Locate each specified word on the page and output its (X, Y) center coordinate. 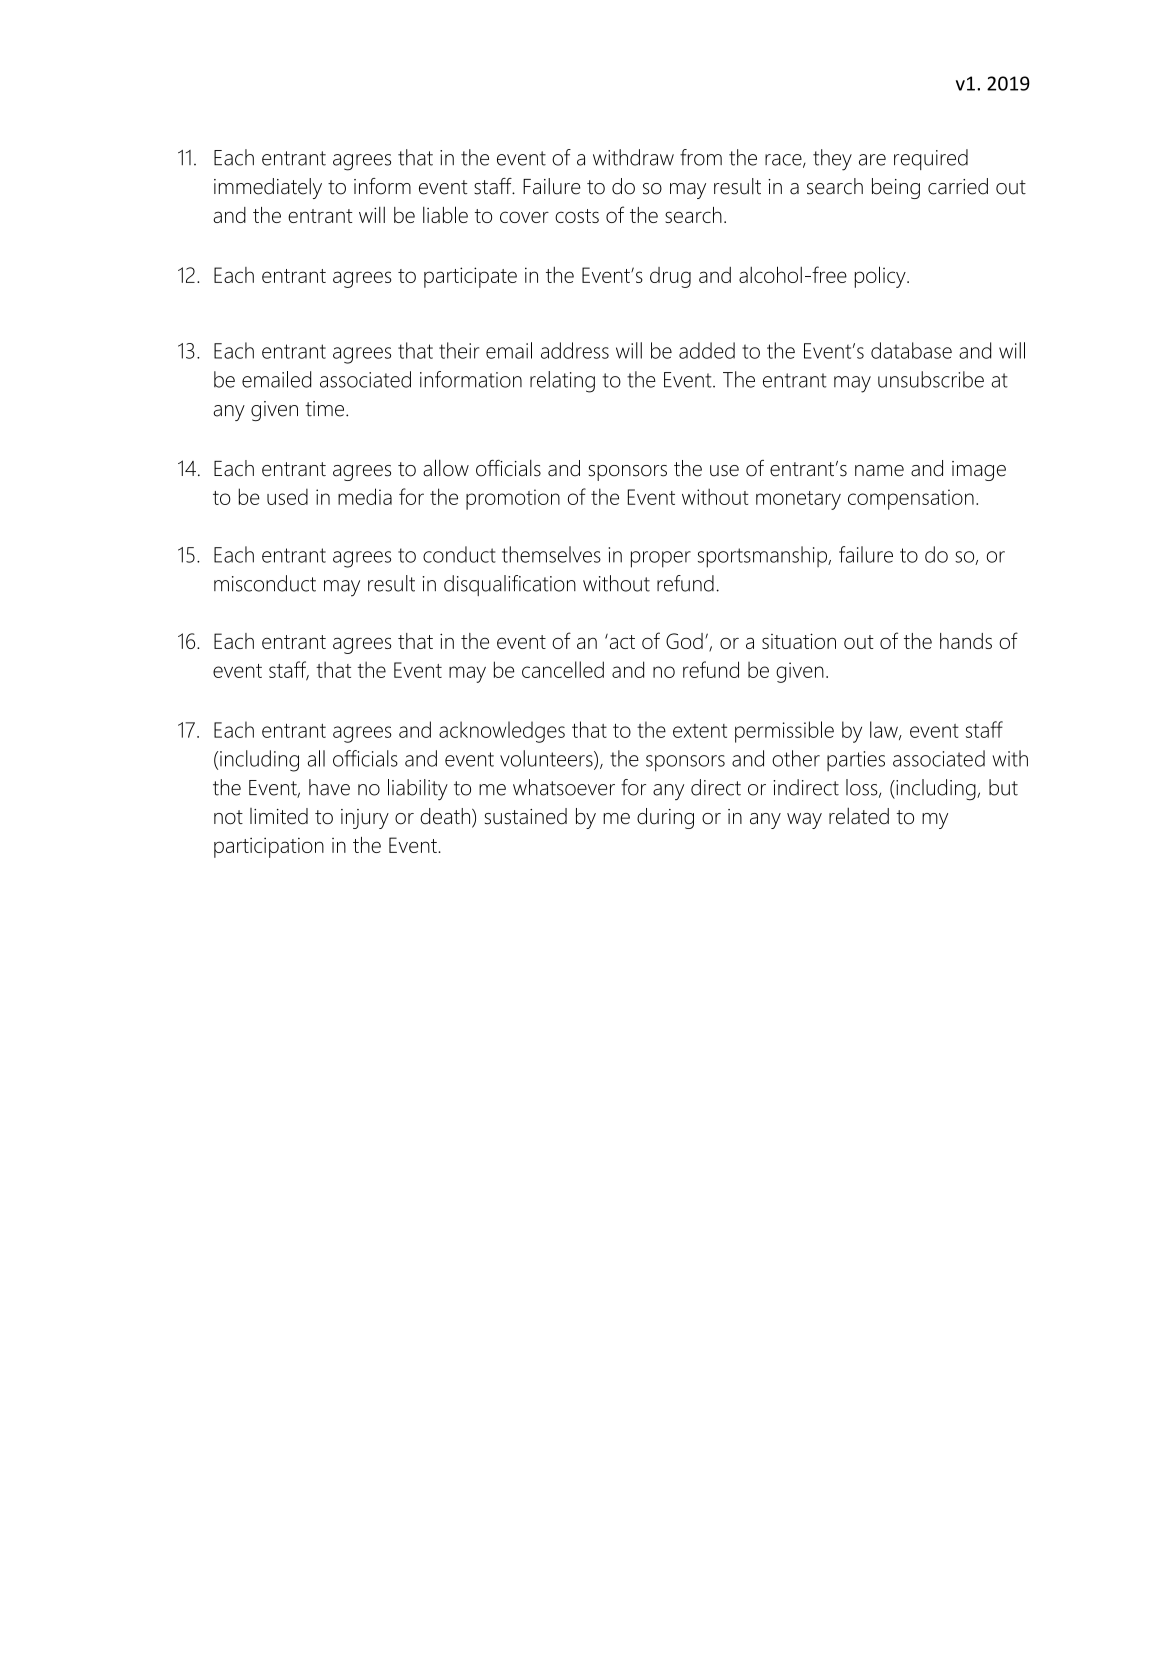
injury (365, 819)
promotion (513, 499)
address (575, 350)
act (621, 641)
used (287, 497)
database (911, 350)
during (665, 818)
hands (966, 641)
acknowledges (502, 732)
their (459, 350)
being (896, 188)
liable (445, 214)
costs (577, 216)
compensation (911, 499)
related (859, 816)
